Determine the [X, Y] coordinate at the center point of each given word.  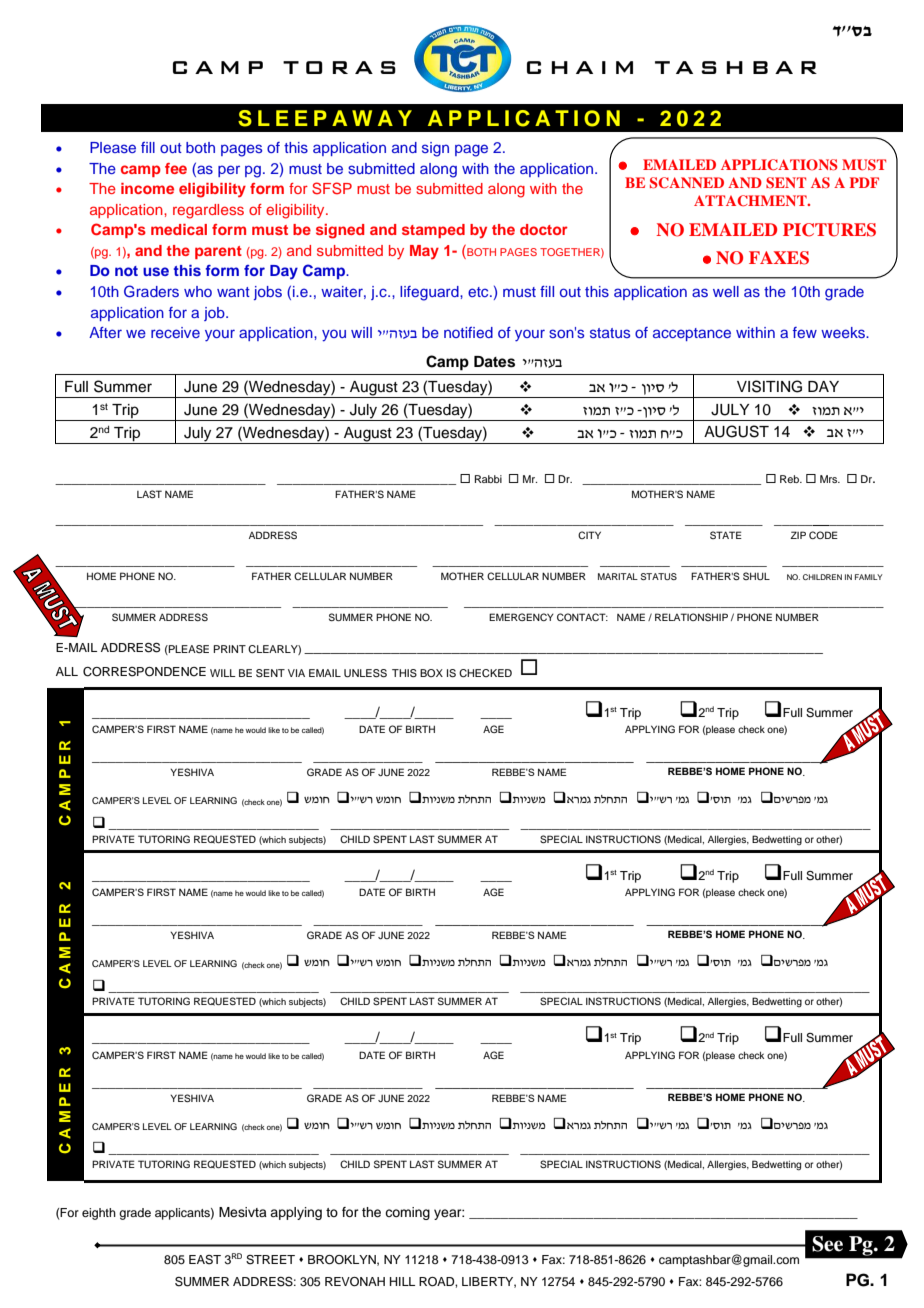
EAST [205, 1260]
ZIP [798, 535]
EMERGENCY [521, 617]
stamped [433, 231]
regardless [208, 211]
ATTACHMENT [751, 201]
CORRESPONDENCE [144, 672]
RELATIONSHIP [691, 617]
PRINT [229, 649]
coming [407, 1213]
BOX [431, 673]
